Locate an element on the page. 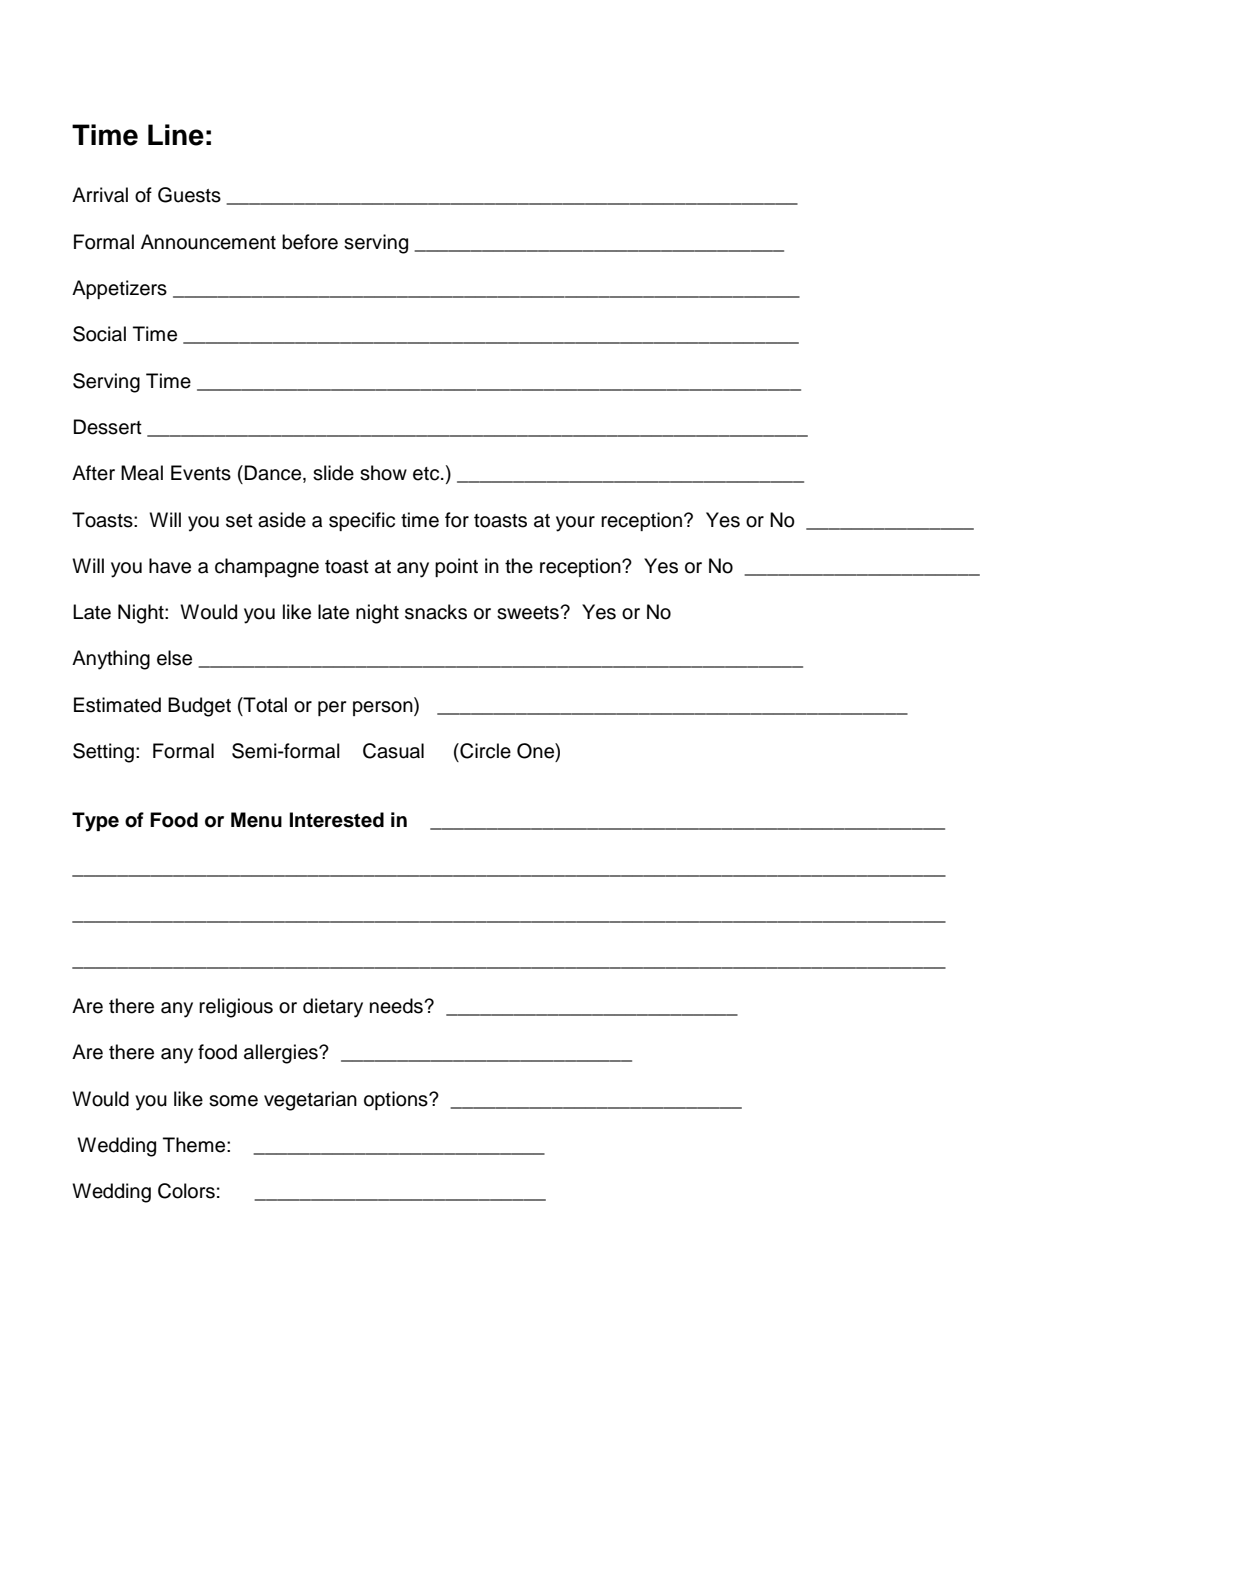 This document has width=1233, height=1595. your is located at coordinates (575, 524).
